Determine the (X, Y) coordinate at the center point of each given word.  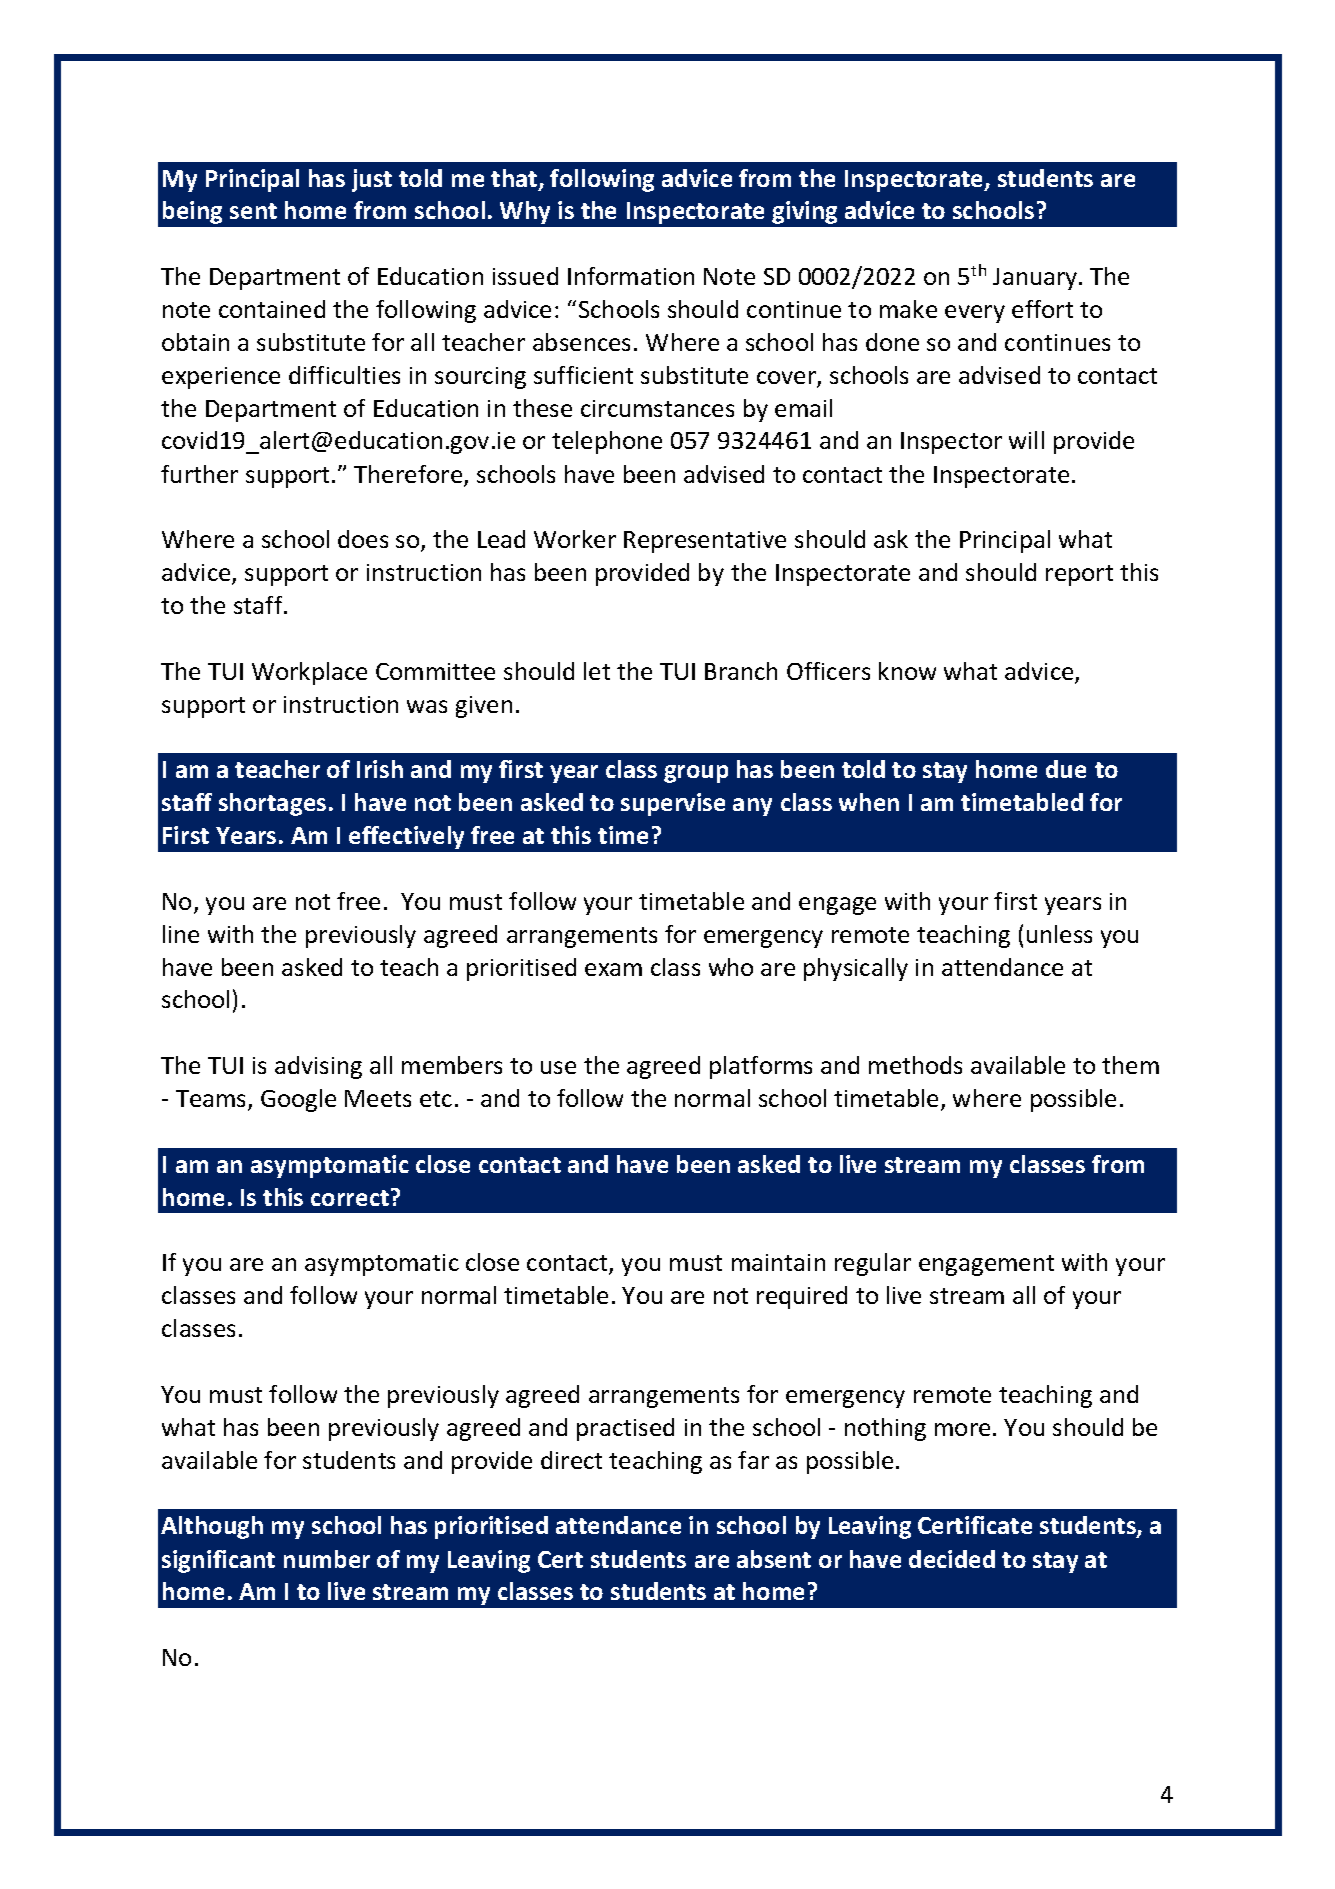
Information (631, 276)
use (558, 1067)
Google (298, 1100)
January (1036, 279)
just (372, 180)
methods (915, 1065)
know (907, 671)
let (597, 671)
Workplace (309, 673)
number (327, 1559)
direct (571, 1460)
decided (952, 1559)
